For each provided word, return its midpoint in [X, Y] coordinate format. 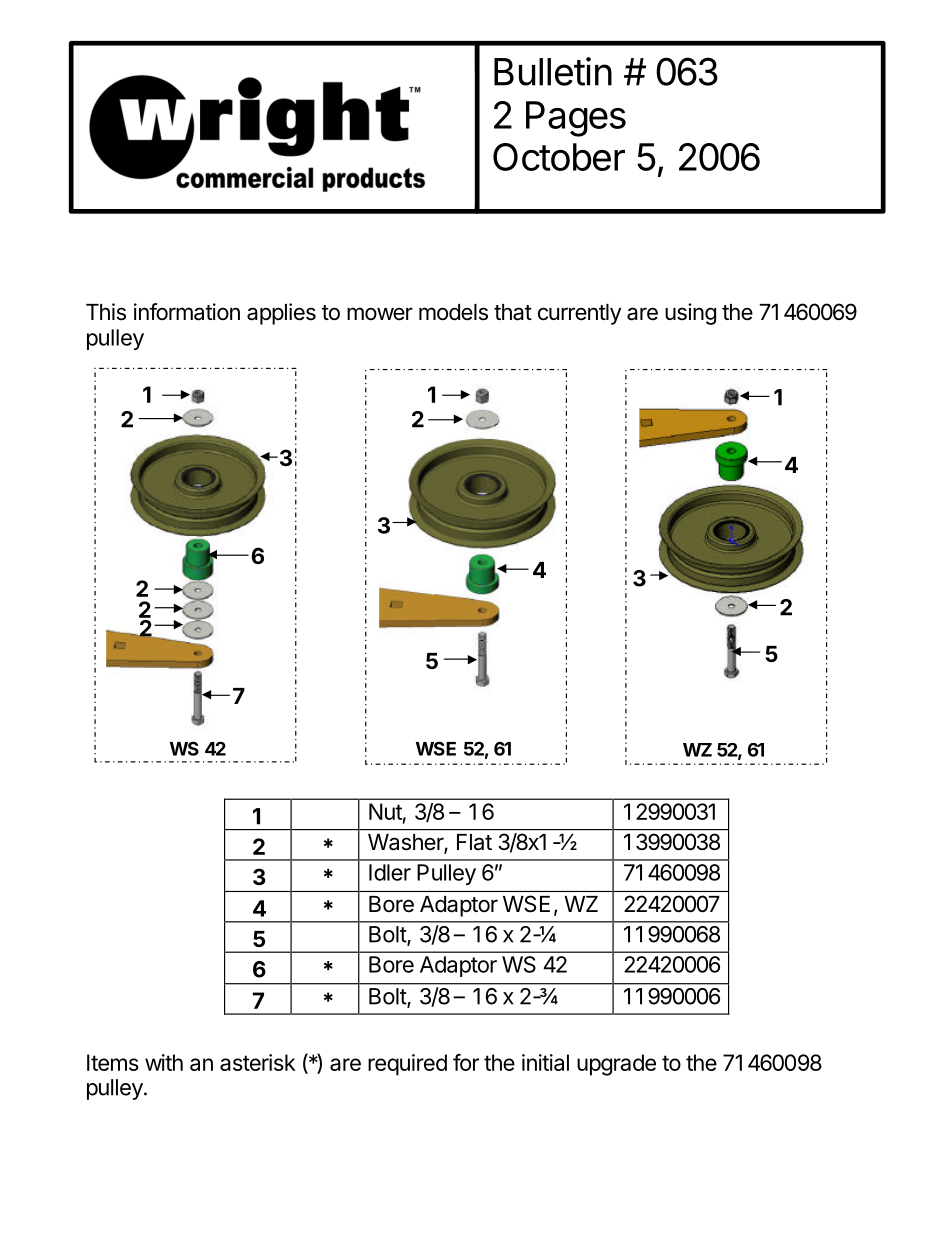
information [187, 312]
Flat [474, 842]
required [407, 1065]
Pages [576, 119]
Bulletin [553, 71]
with [164, 1062]
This [106, 312]
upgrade [616, 1065]
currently [579, 314]
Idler [390, 872]
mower [380, 314]
